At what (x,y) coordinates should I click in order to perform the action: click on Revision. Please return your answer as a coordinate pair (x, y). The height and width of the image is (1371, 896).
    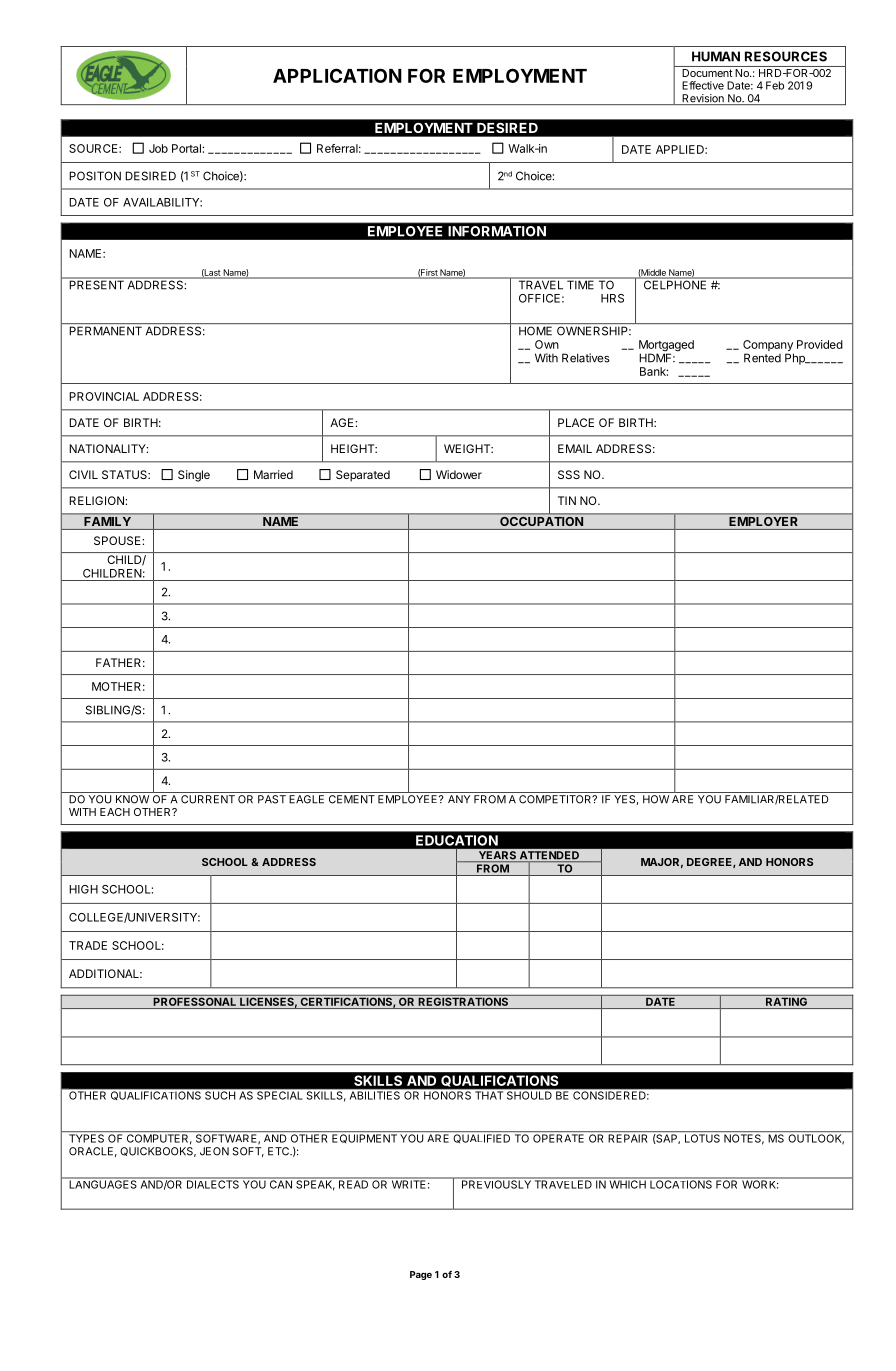
    Looking at the image, I should click on (703, 99).
